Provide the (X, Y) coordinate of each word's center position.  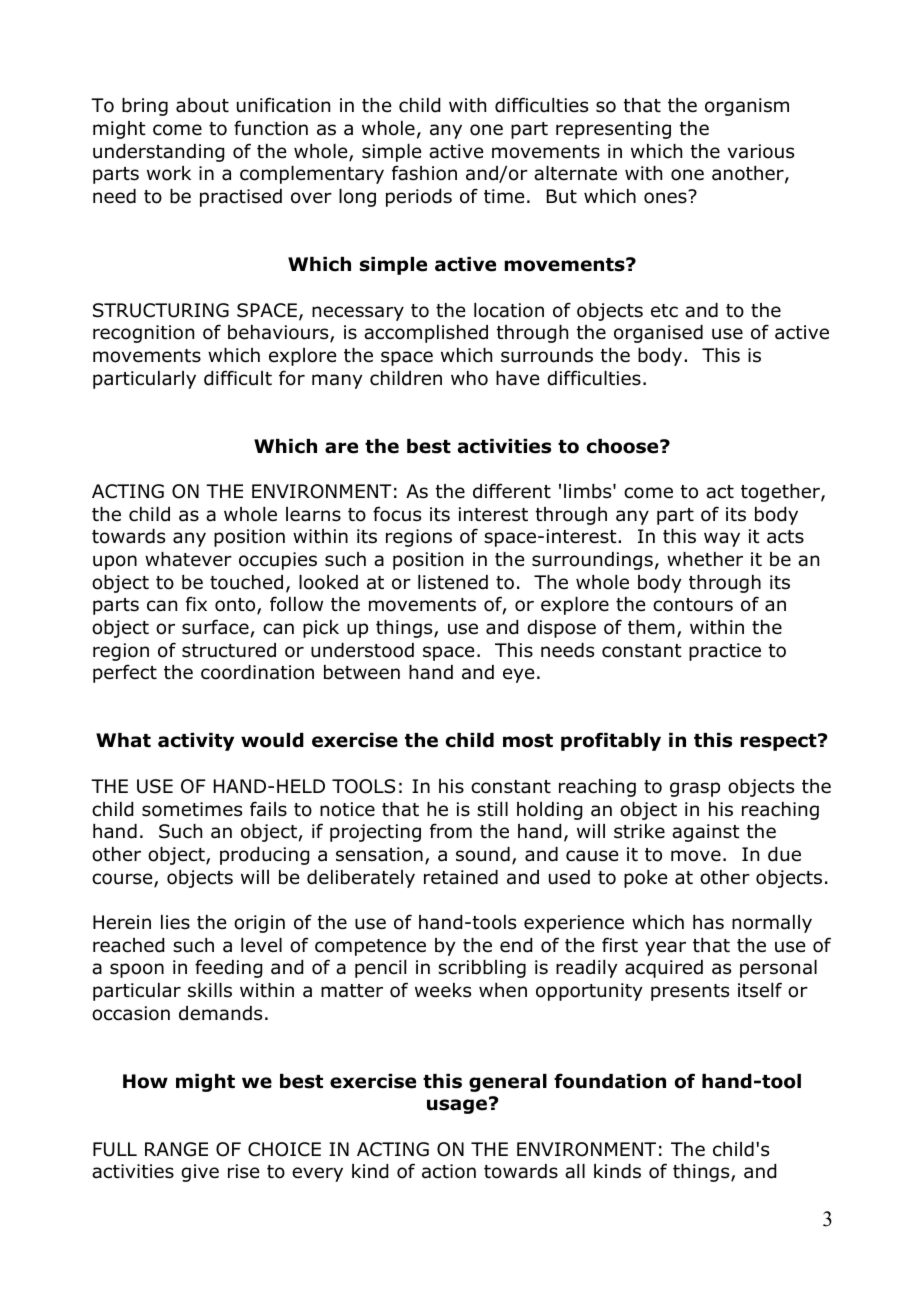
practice (725, 652)
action (449, 1171)
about (202, 105)
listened (453, 582)
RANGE (176, 1149)
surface (216, 628)
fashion (424, 173)
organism (747, 107)
